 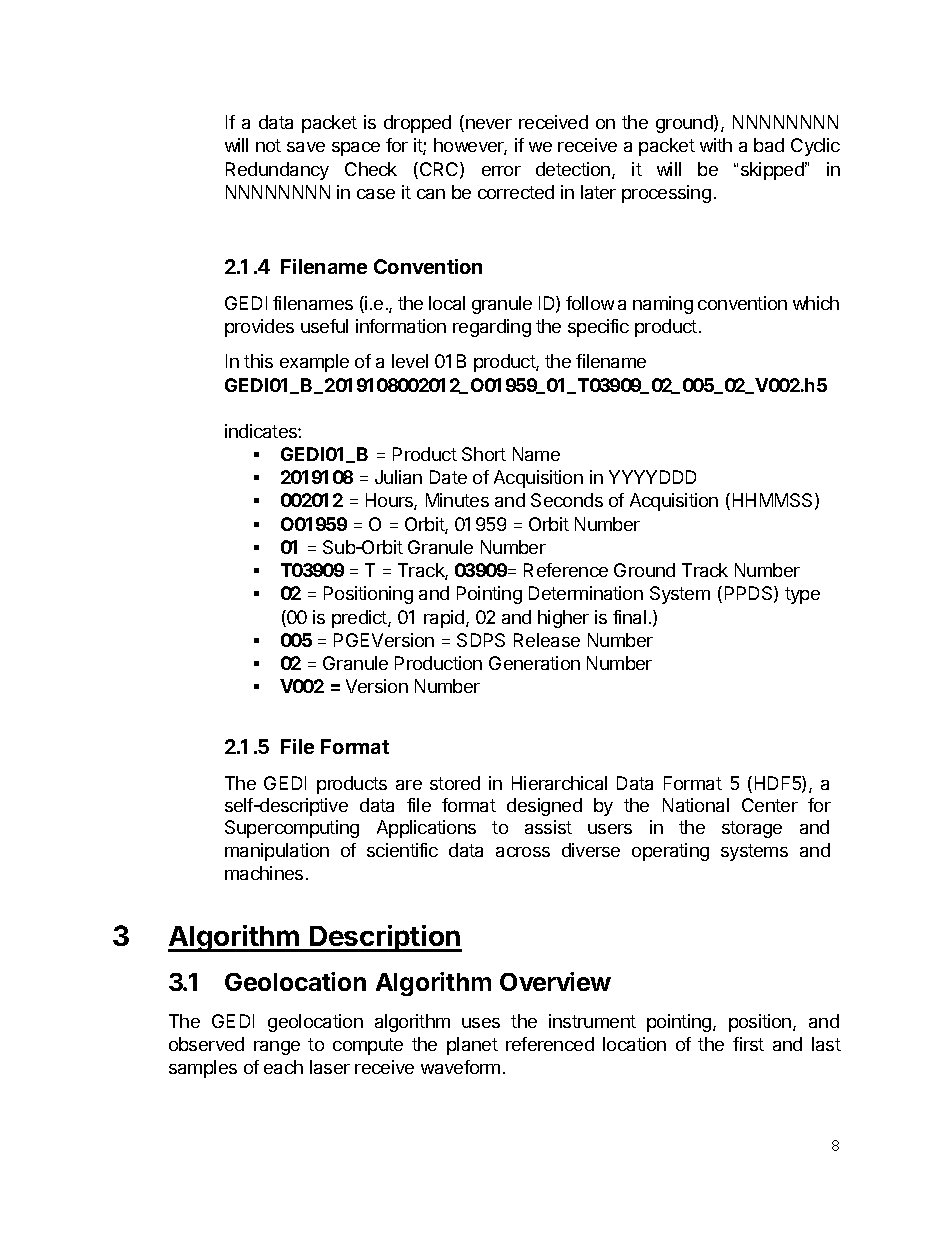 I want to click on bad, so click(x=769, y=145).
